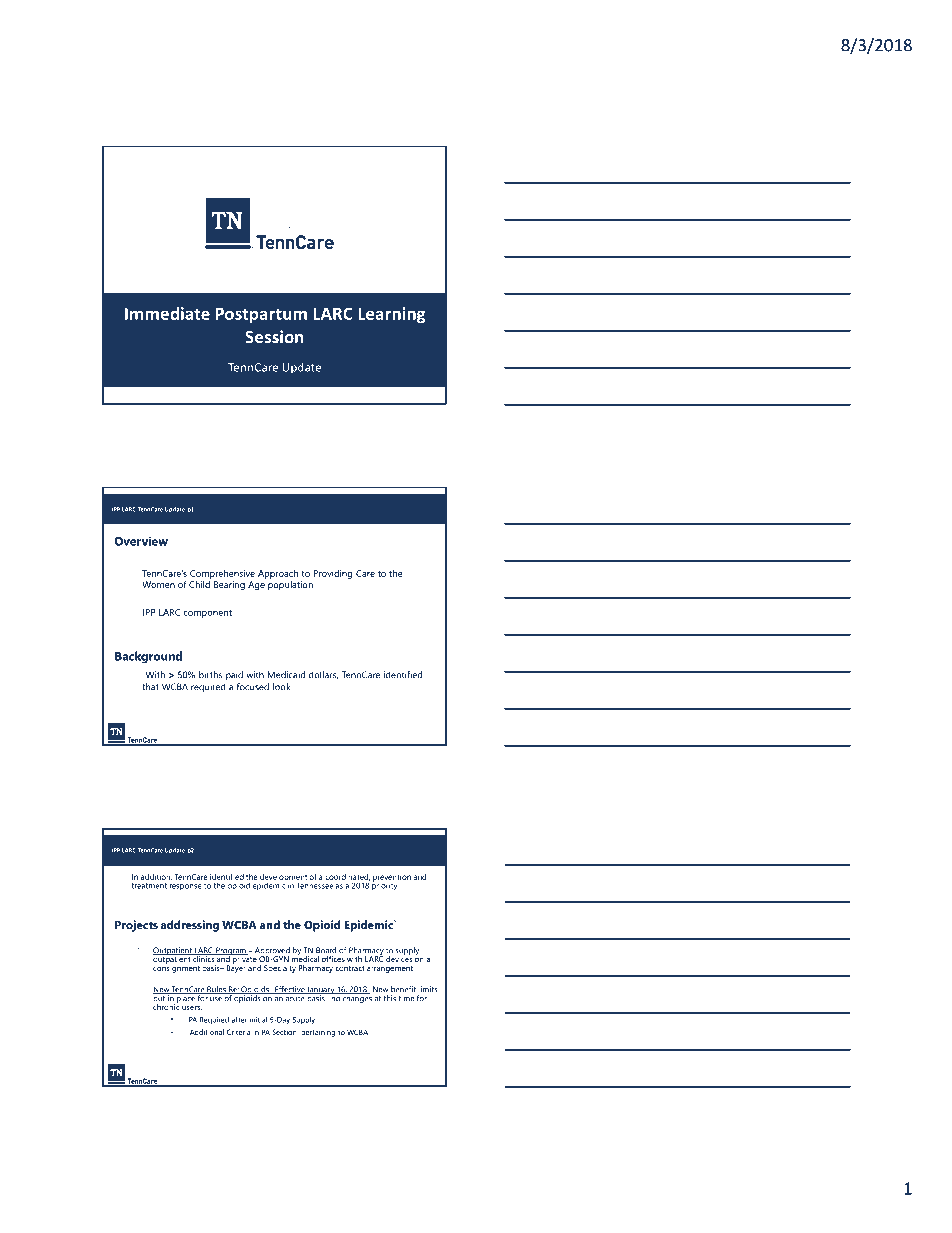 The width and height of the screenshot is (952, 1233). I want to click on Learning, so click(391, 315).
